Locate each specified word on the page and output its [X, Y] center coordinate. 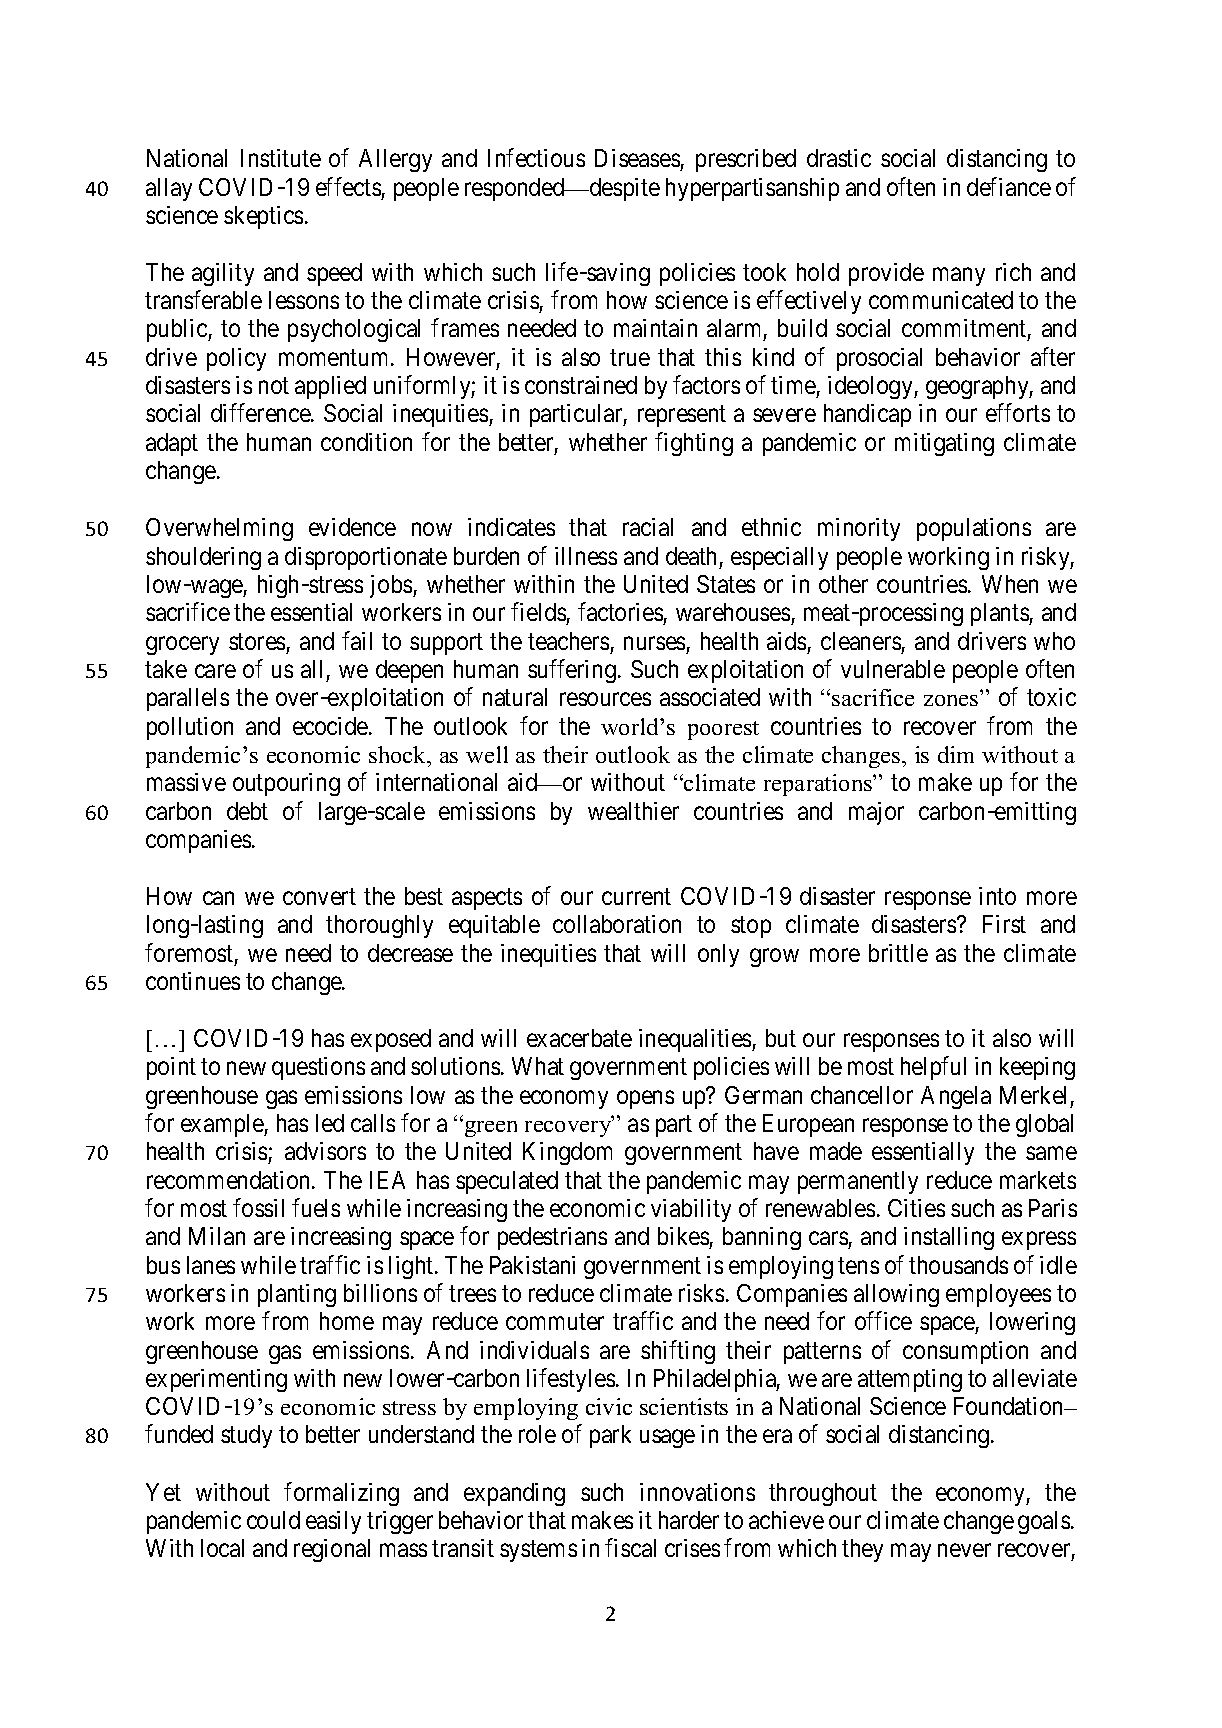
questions [318, 1068]
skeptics [263, 217]
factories [620, 611]
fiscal [630, 1548]
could [273, 1520]
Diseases [637, 158]
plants [1000, 614]
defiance [1009, 186]
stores [257, 641]
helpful [933, 1068]
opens [645, 1099]
